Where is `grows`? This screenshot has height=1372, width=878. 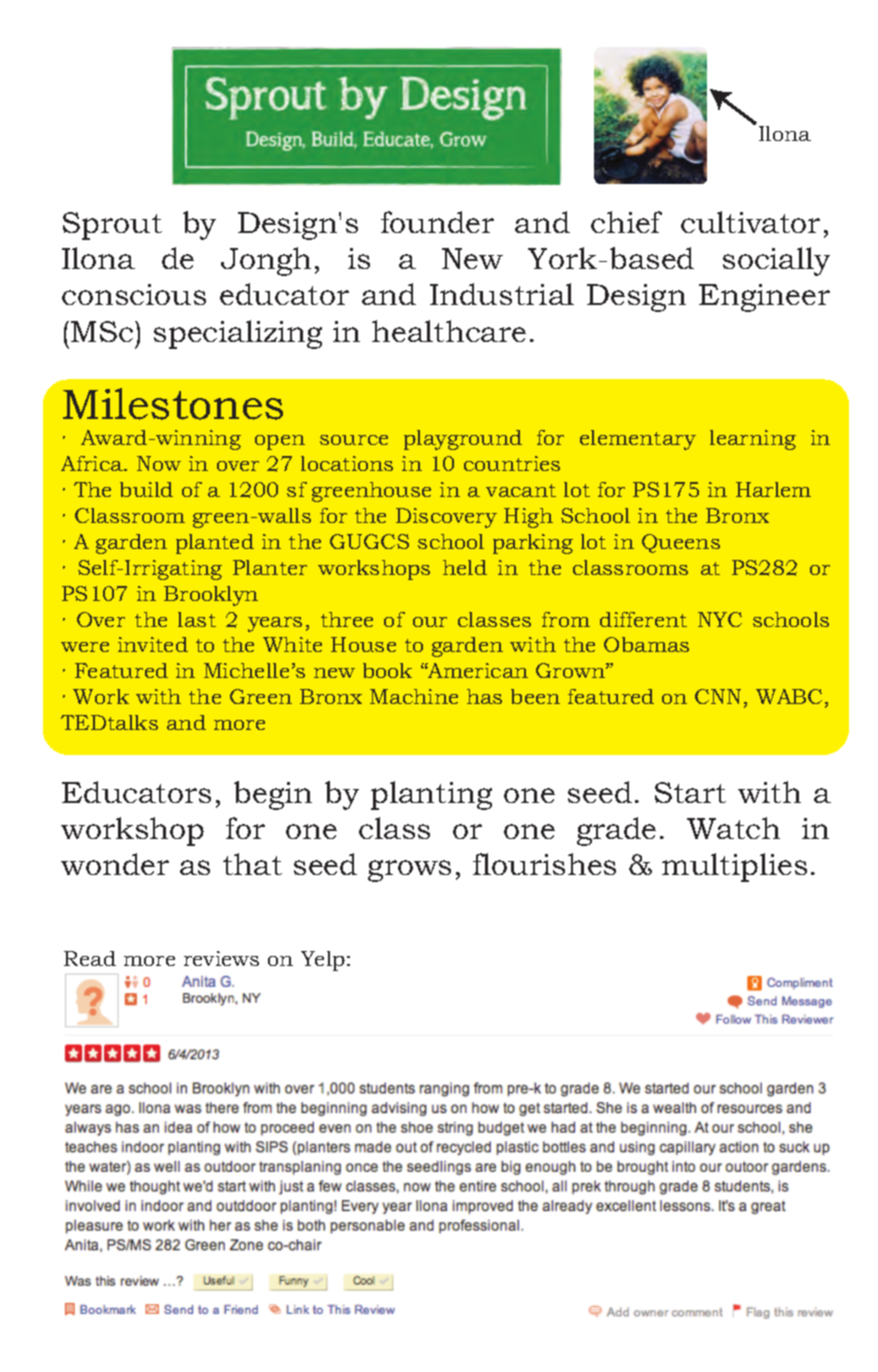 grows is located at coordinates (409, 871).
